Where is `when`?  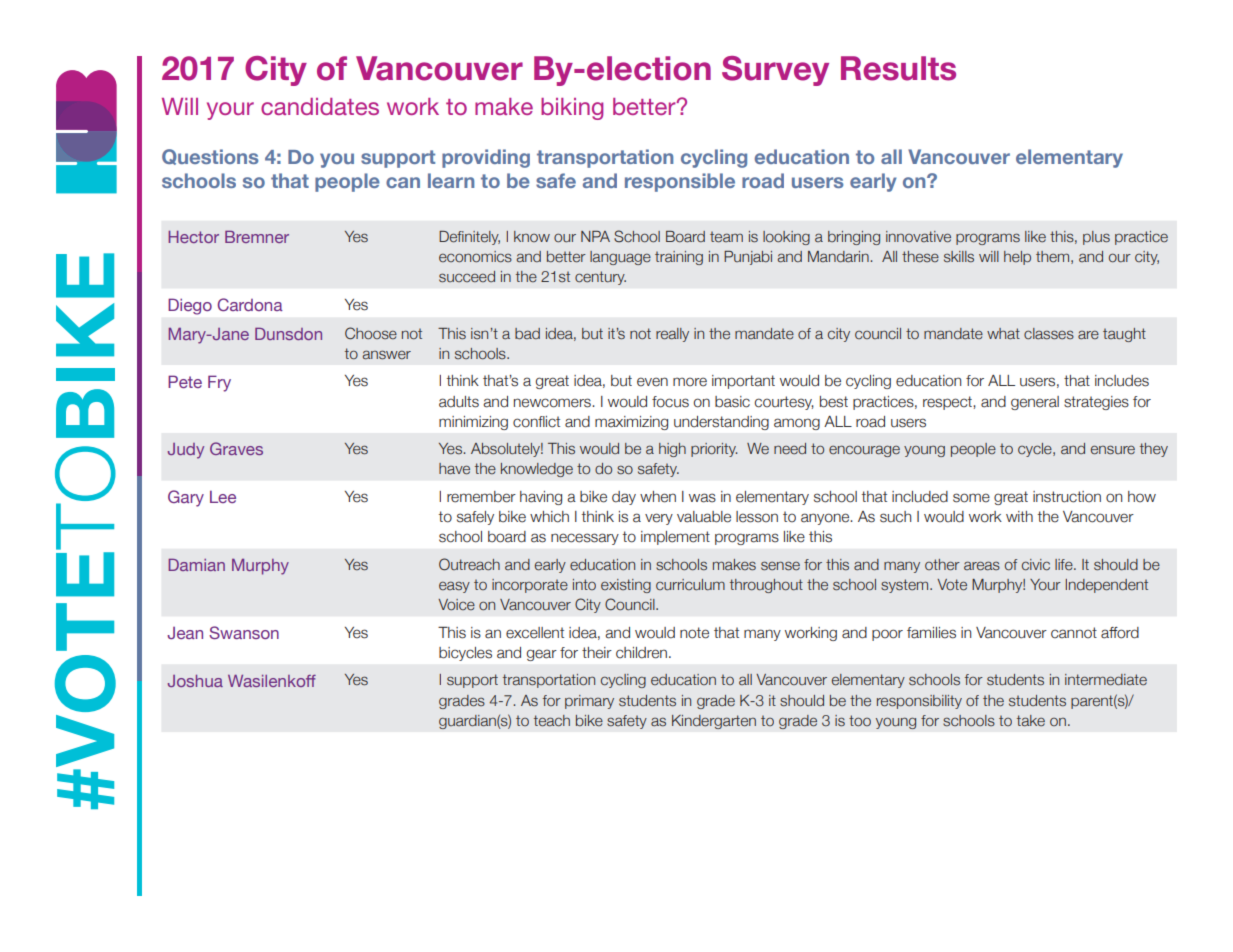 when is located at coordinates (658, 497).
